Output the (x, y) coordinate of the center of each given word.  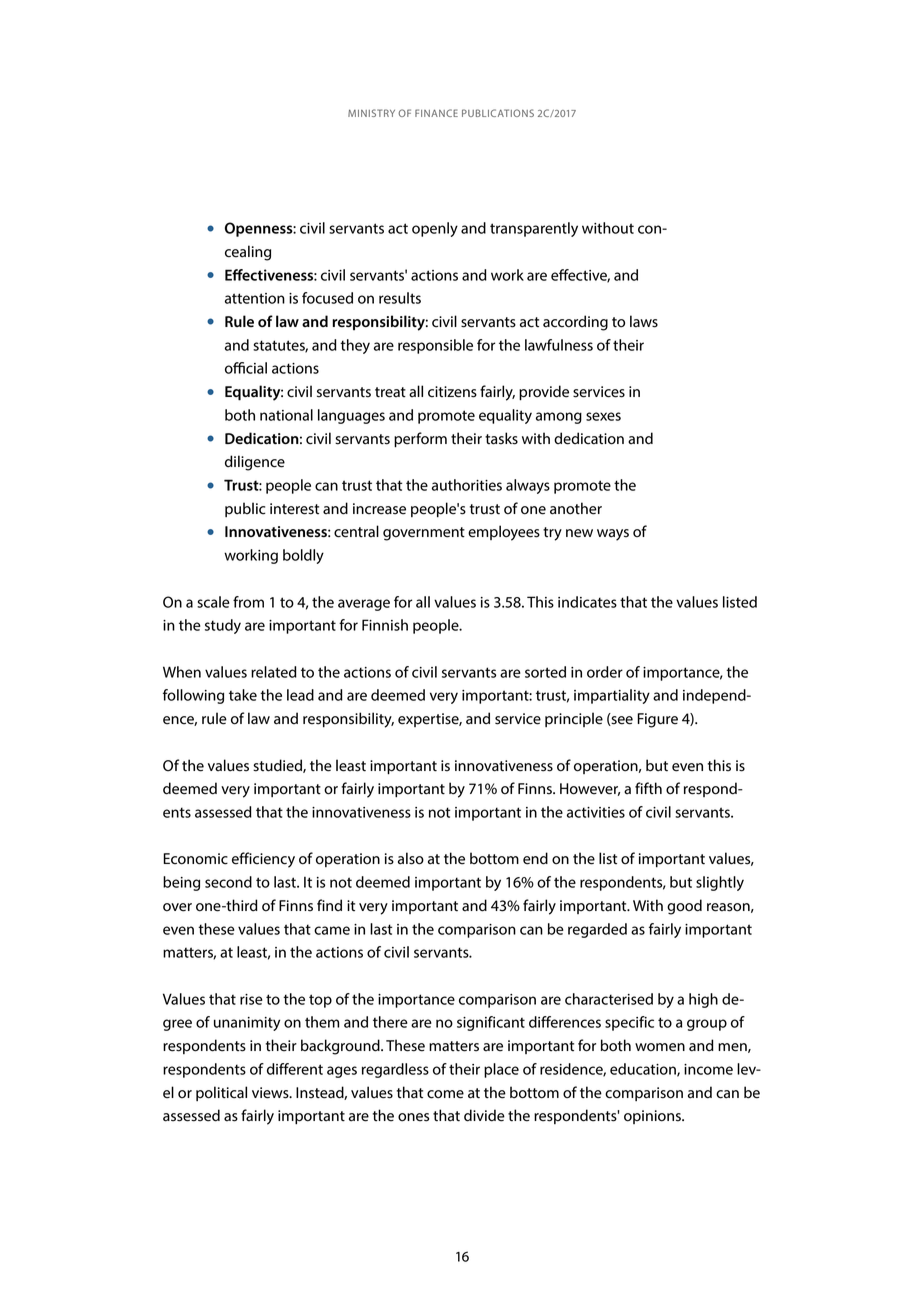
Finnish (385, 625)
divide (484, 1115)
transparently (534, 229)
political (221, 1093)
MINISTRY (371, 113)
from (248, 602)
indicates (587, 602)
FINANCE (436, 113)
